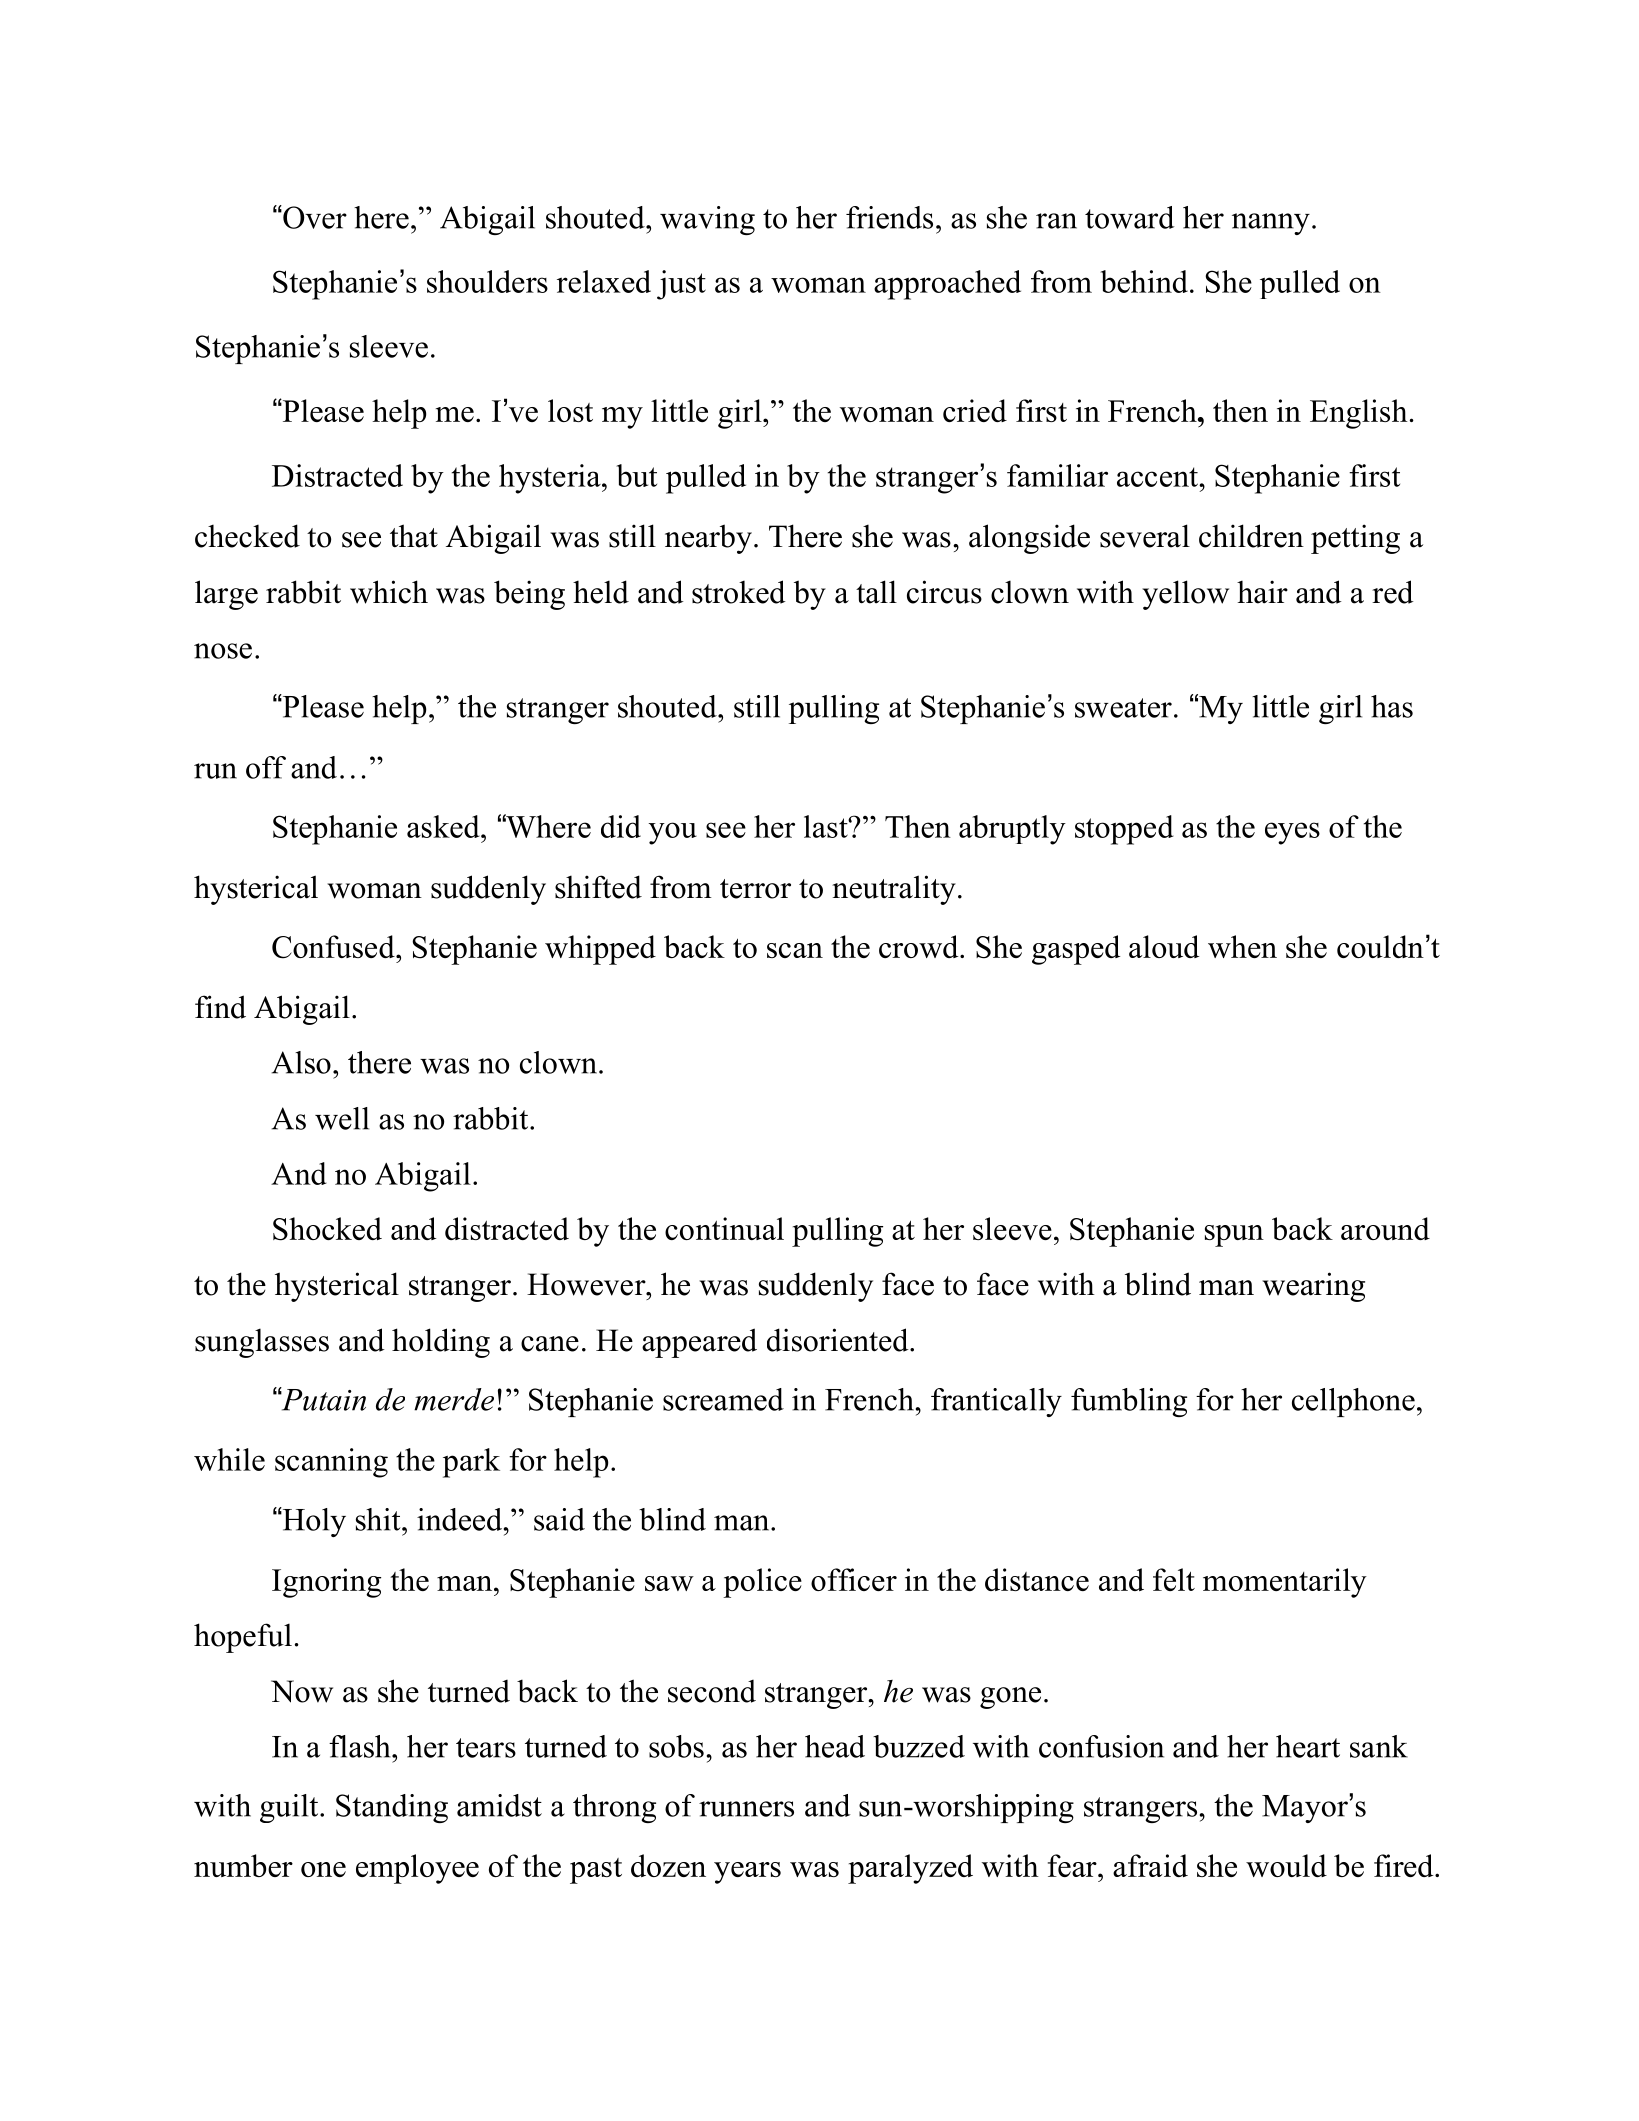 The height and width of the image is (2121, 1639). What do you see at coordinates (889, 217) in the image?
I see `friends` at bounding box center [889, 217].
